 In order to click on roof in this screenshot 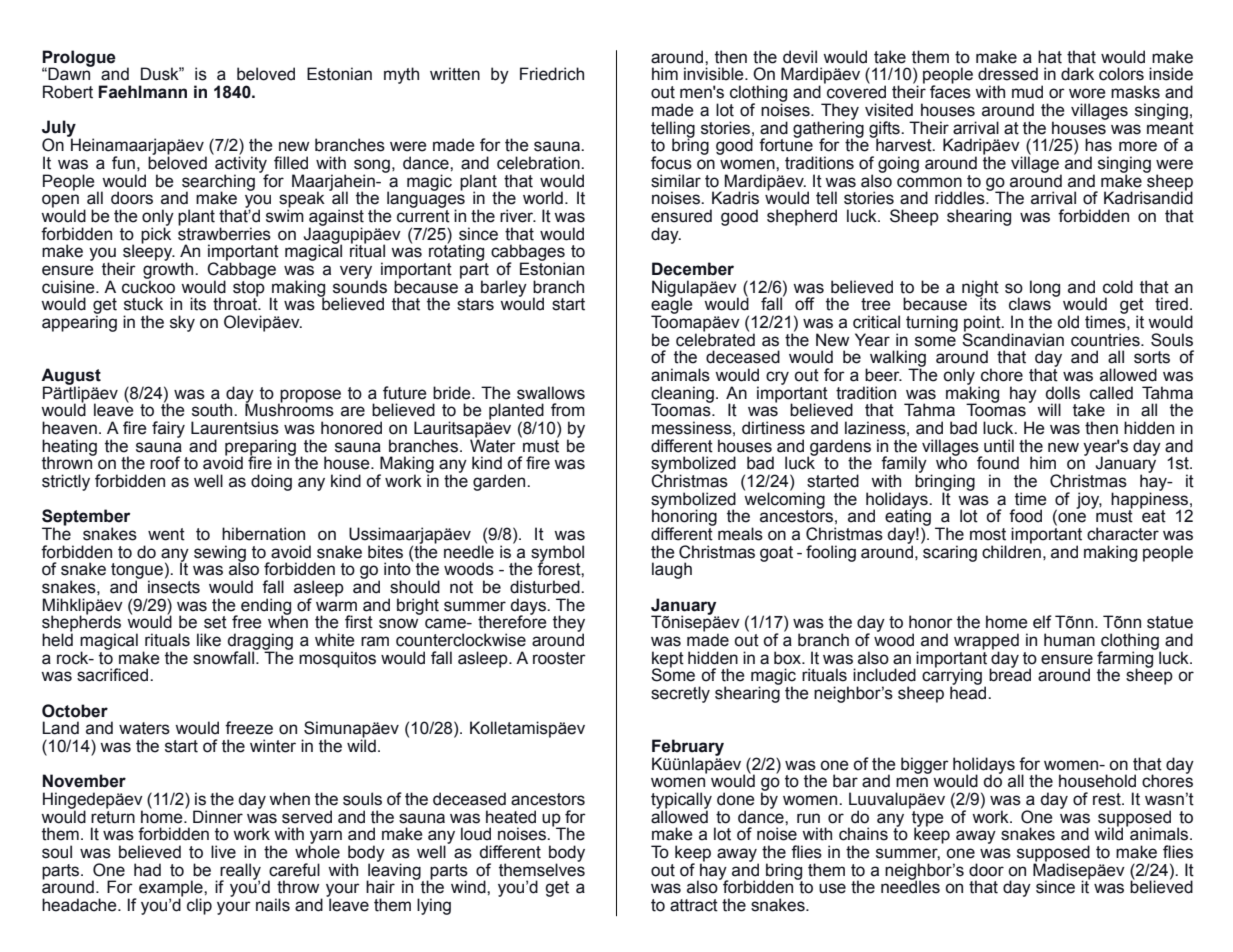, I will do `click(165, 463)`.
